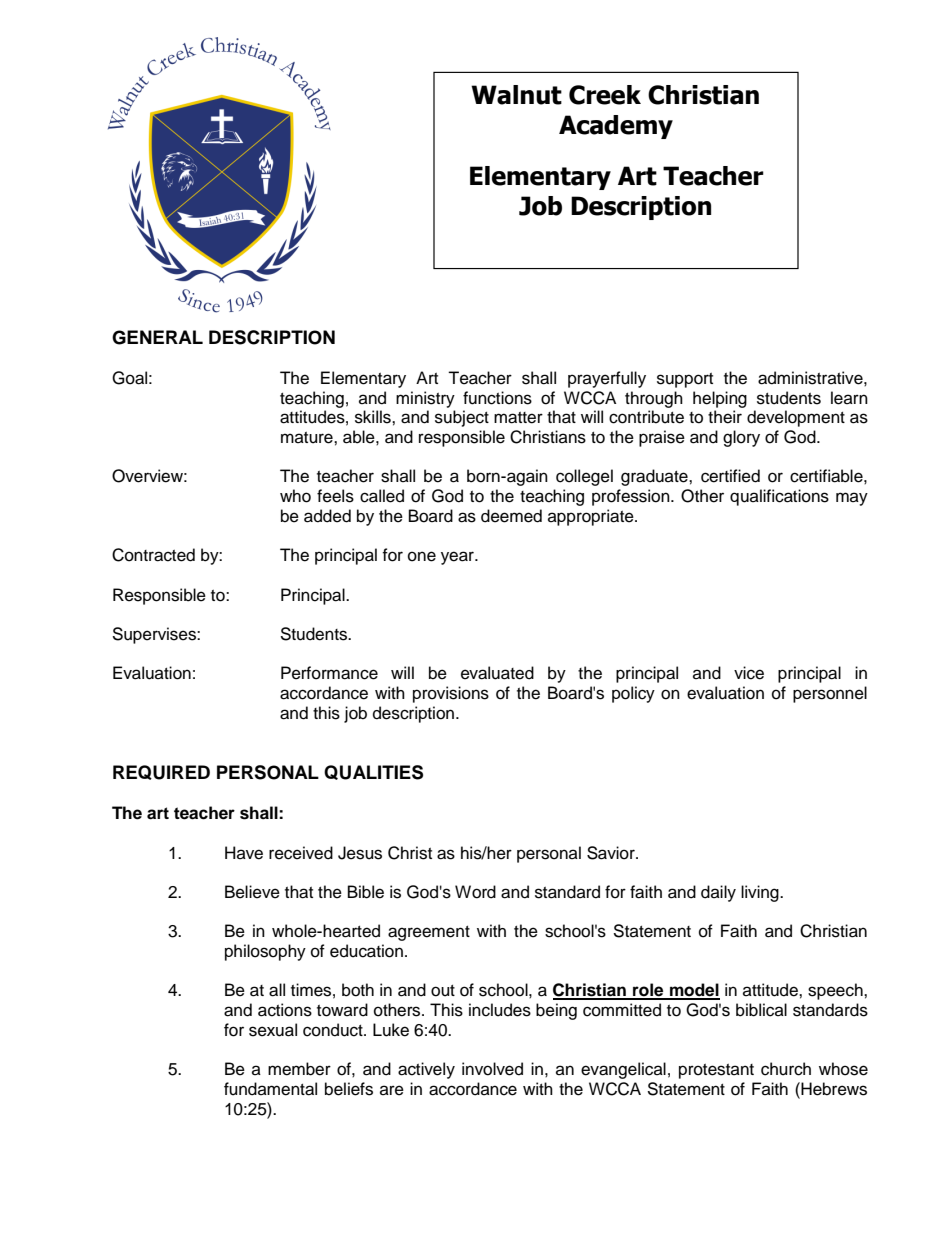  Describe the element at coordinates (720, 399) in the screenshot. I see `helping` at that location.
